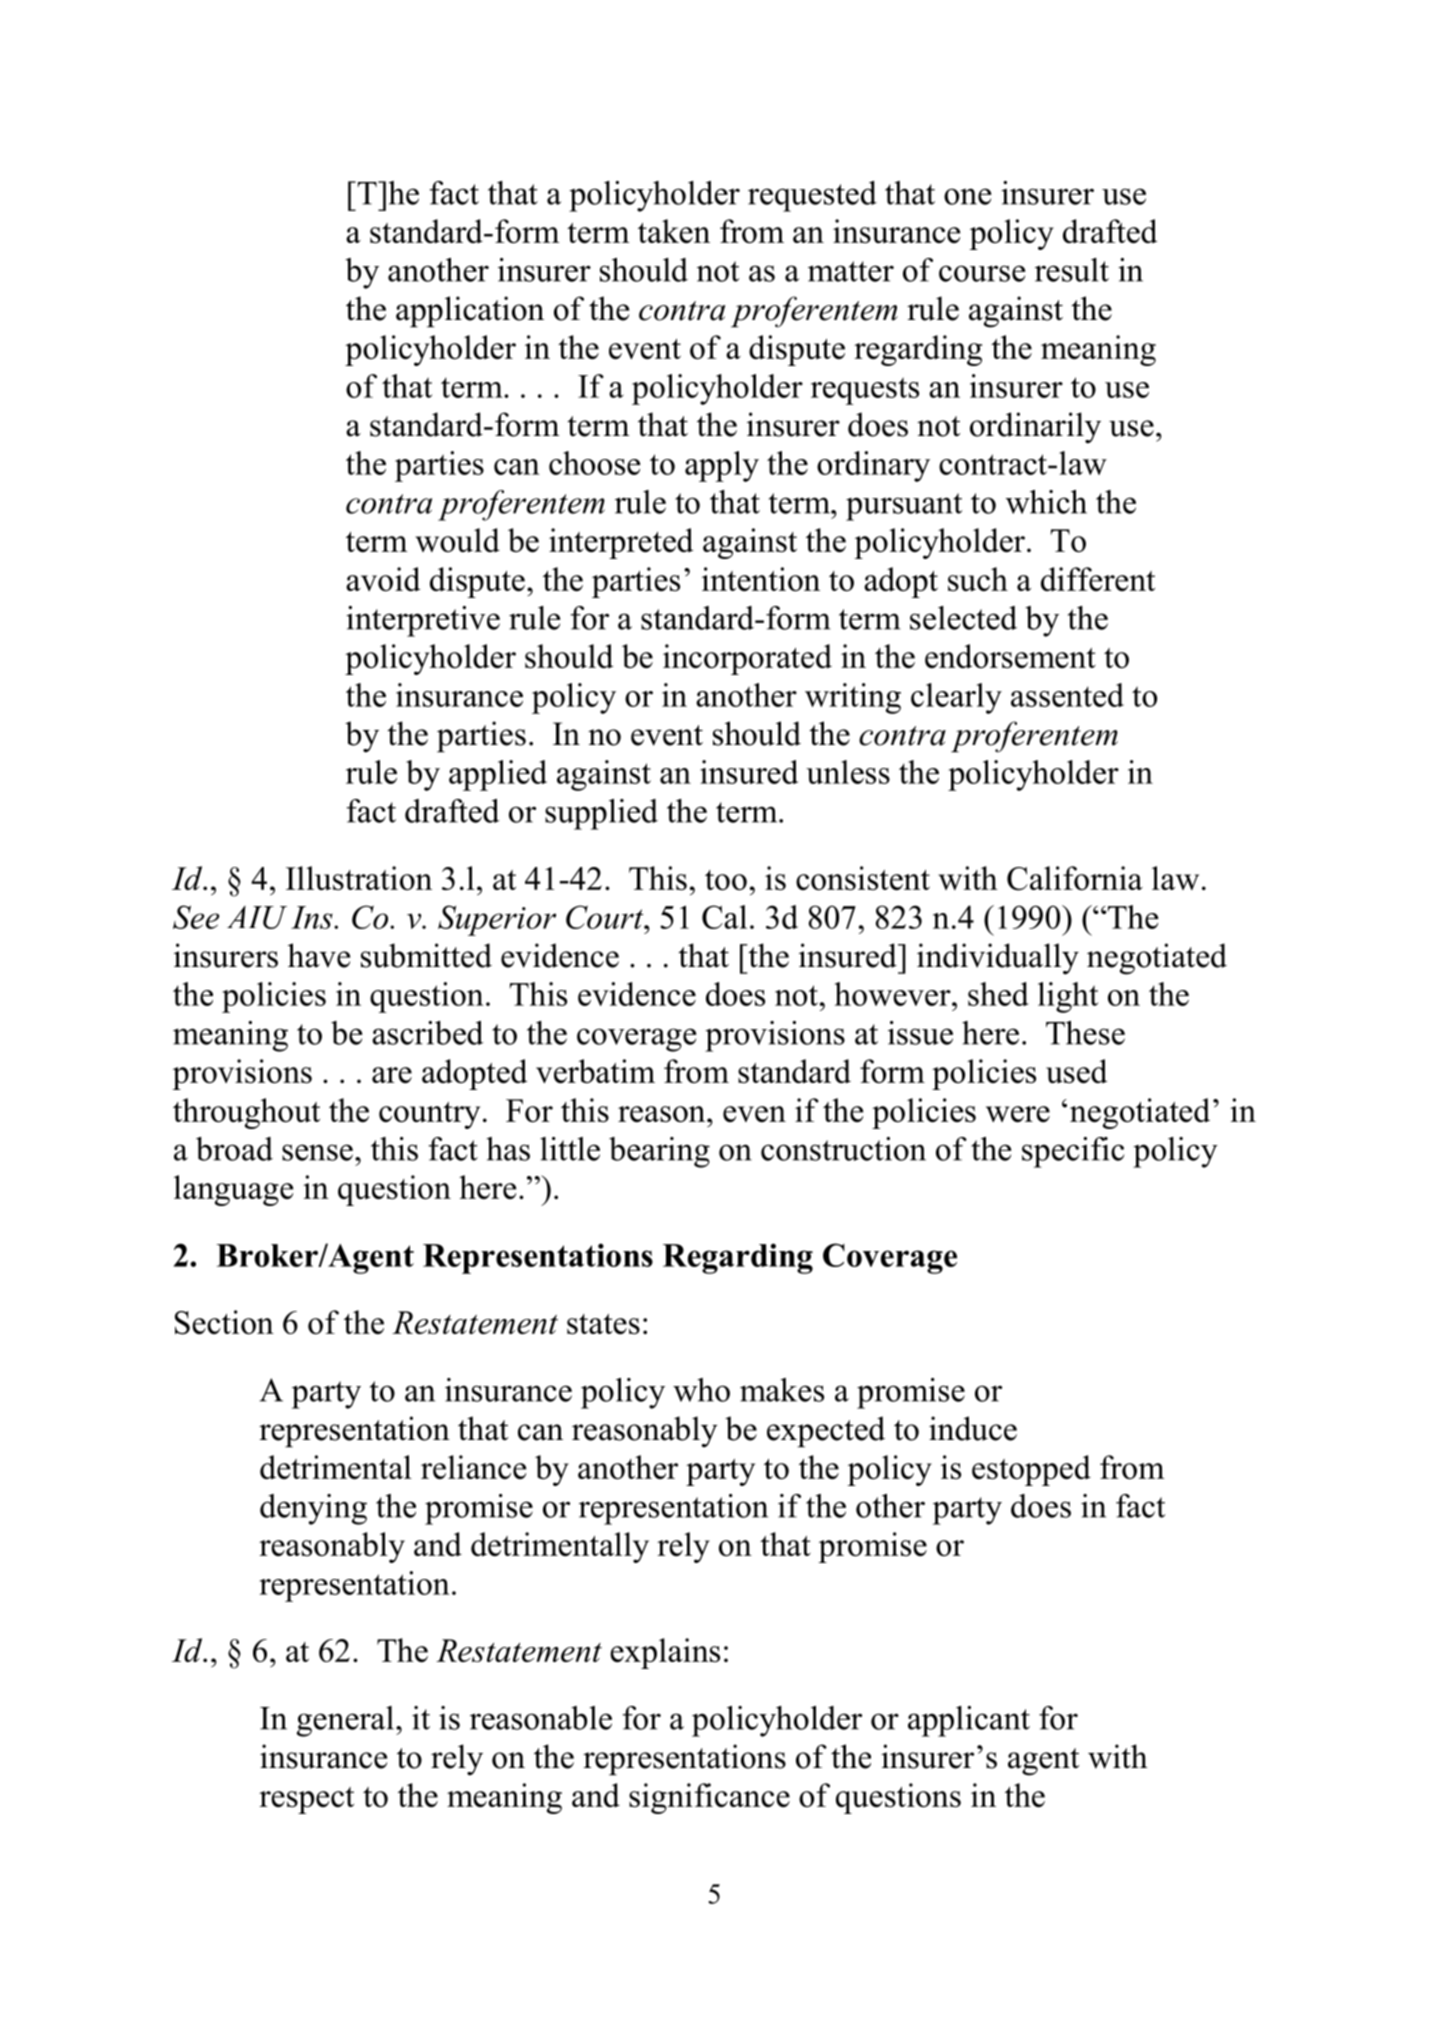  What do you see at coordinates (359, 878) in the screenshot?
I see `Illustration` at bounding box center [359, 878].
